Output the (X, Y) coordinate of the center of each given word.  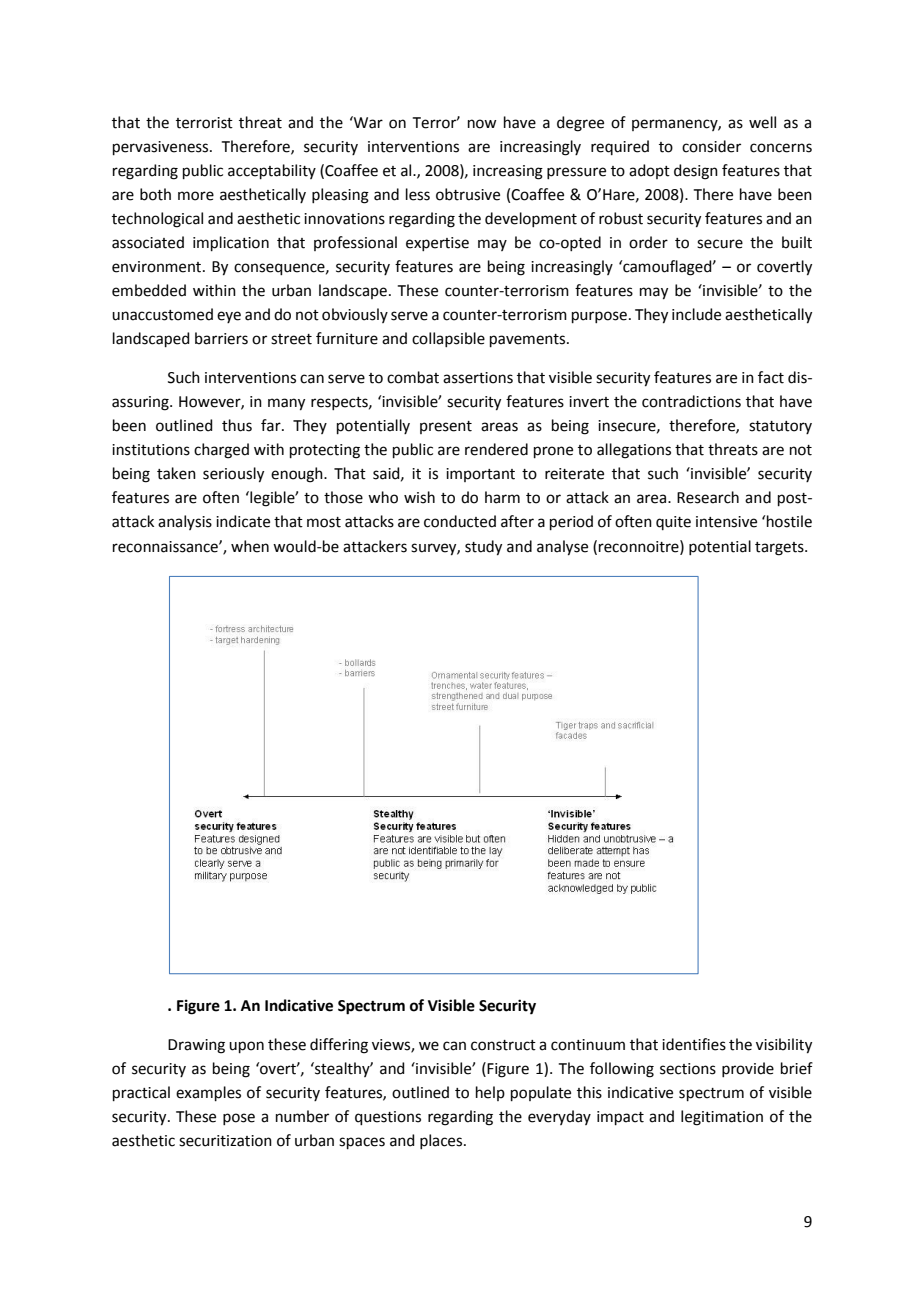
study (483, 548)
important (480, 475)
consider (711, 146)
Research (708, 497)
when (250, 546)
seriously (233, 475)
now (482, 124)
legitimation (722, 1118)
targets (780, 549)
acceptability (272, 171)
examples (208, 1093)
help (490, 1093)
